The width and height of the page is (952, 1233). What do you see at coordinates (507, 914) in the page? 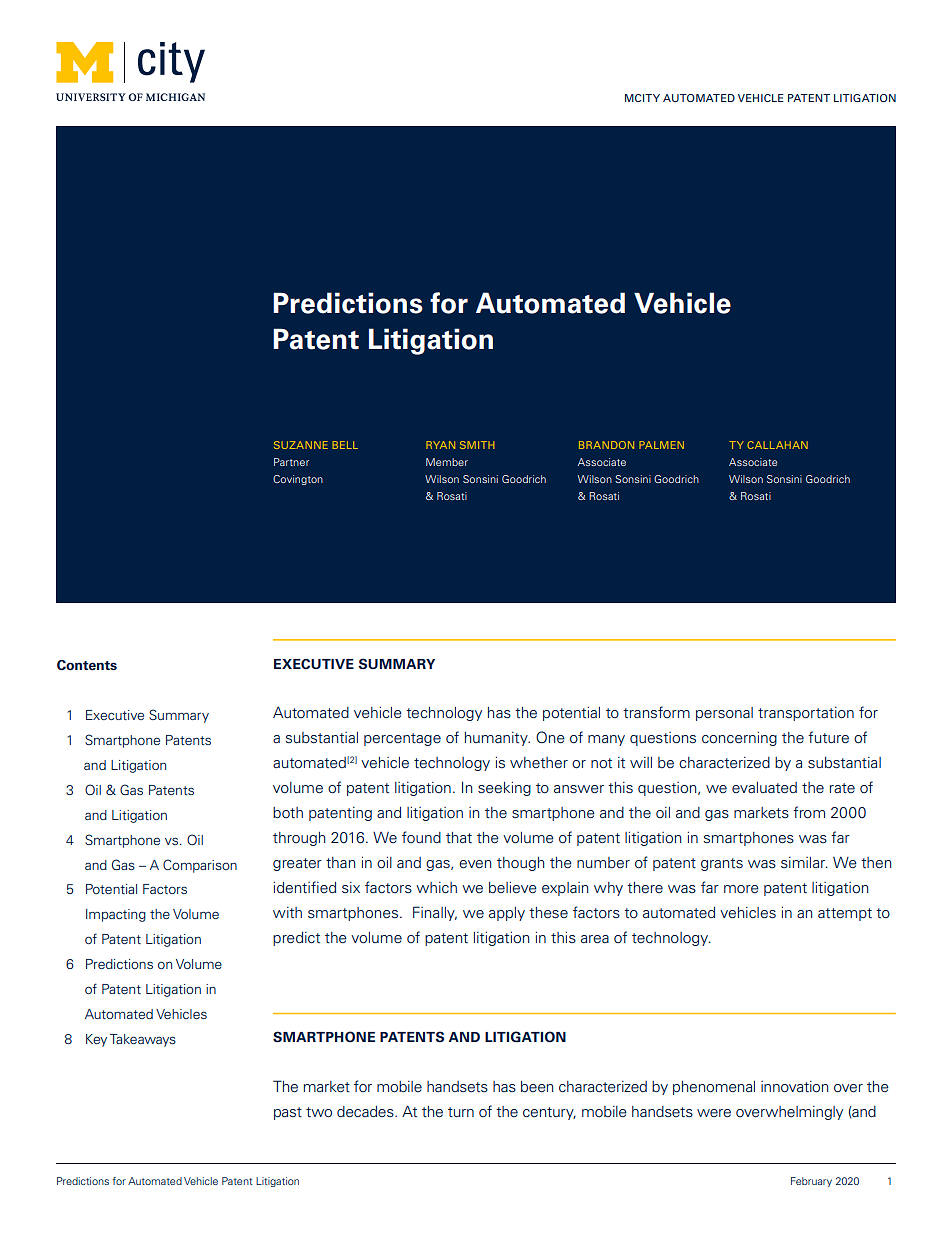
I see `apply` at bounding box center [507, 914].
